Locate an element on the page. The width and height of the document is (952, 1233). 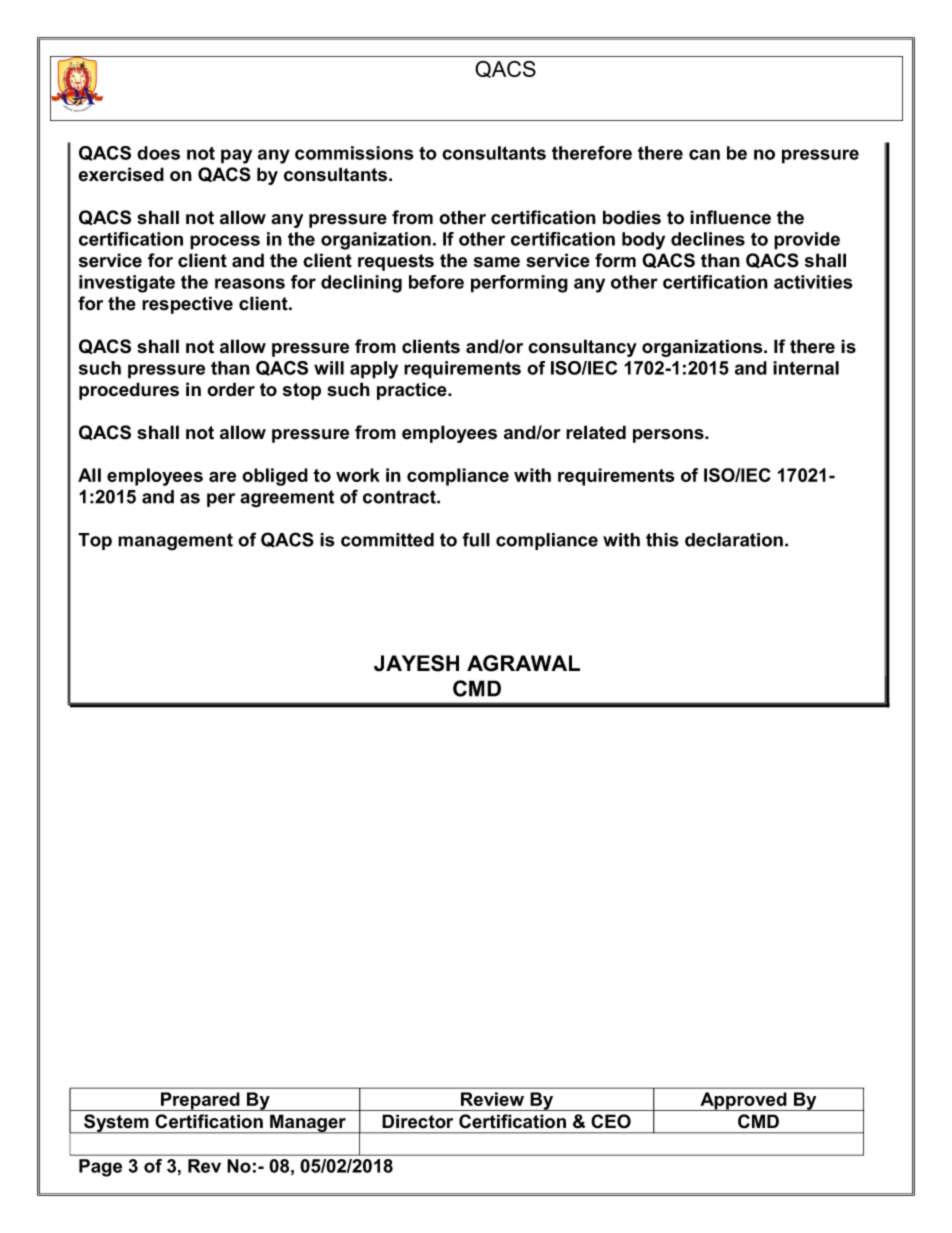
Prepared is located at coordinates (200, 1101).
